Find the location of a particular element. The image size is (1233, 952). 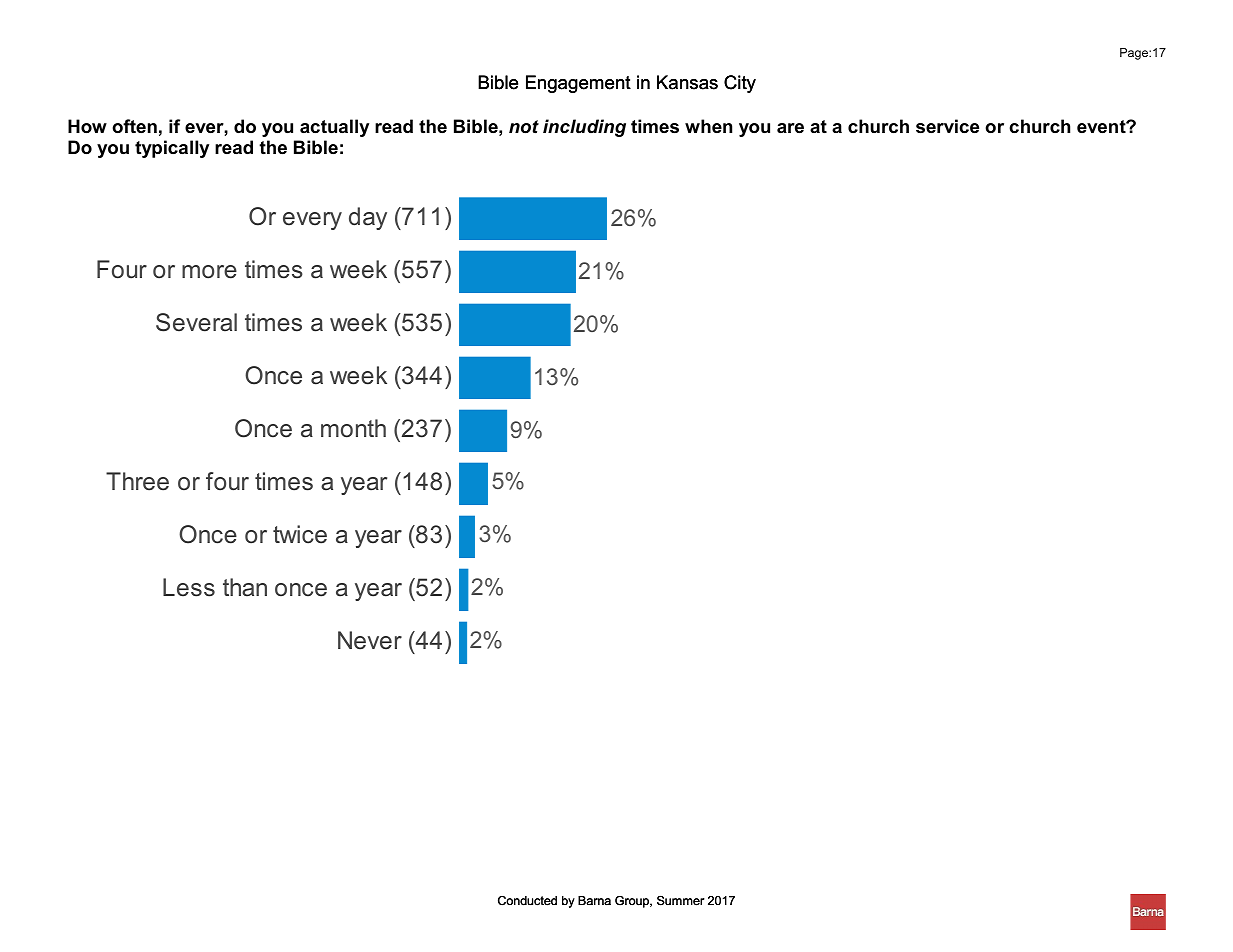

City is located at coordinates (740, 84).
